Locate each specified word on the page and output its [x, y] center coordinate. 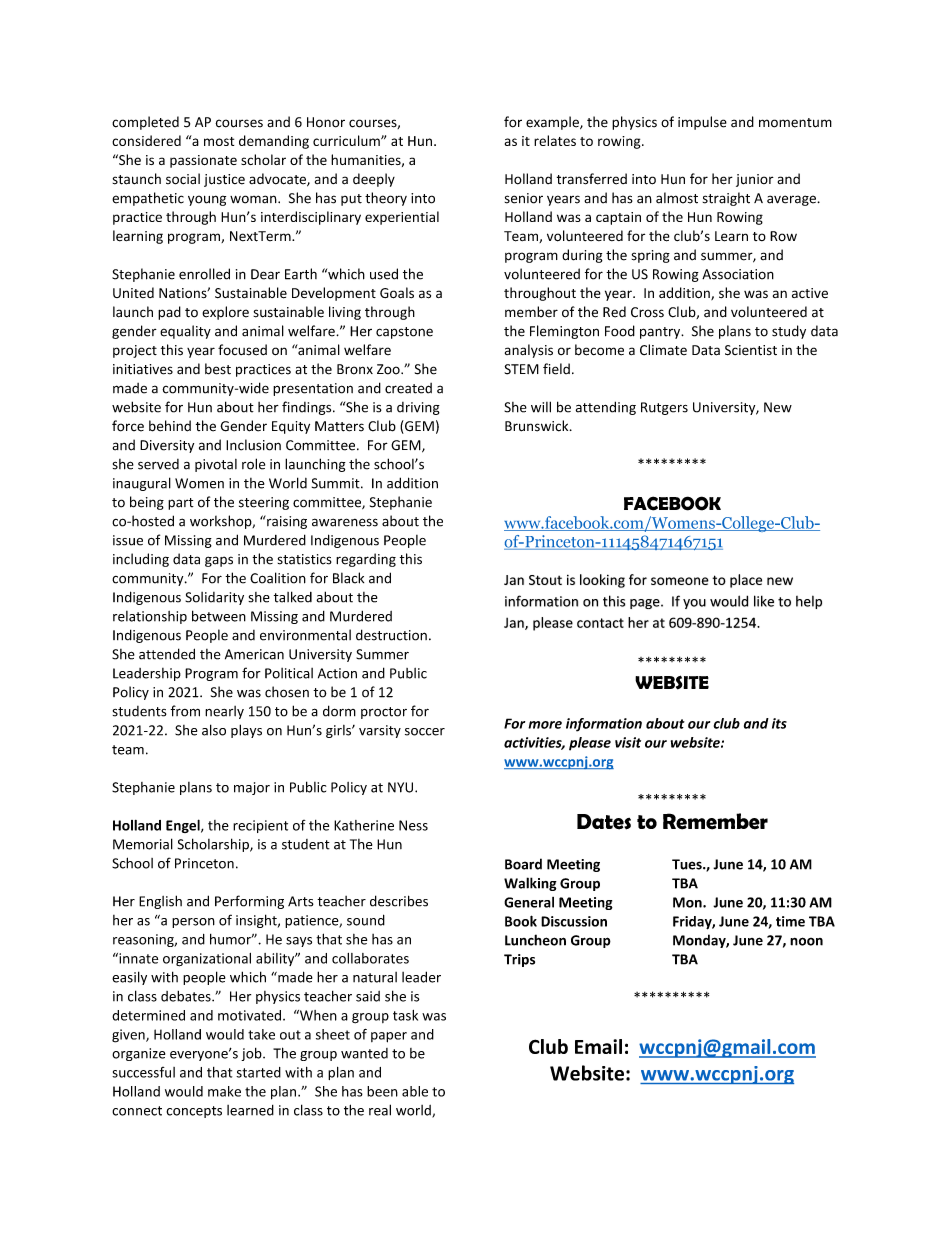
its [779, 723]
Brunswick [538, 426]
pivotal [216, 465]
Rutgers [664, 408]
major [252, 788]
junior [755, 180]
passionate [203, 161]
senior [524, 198]
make [224, 1091]
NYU [402, 787]
